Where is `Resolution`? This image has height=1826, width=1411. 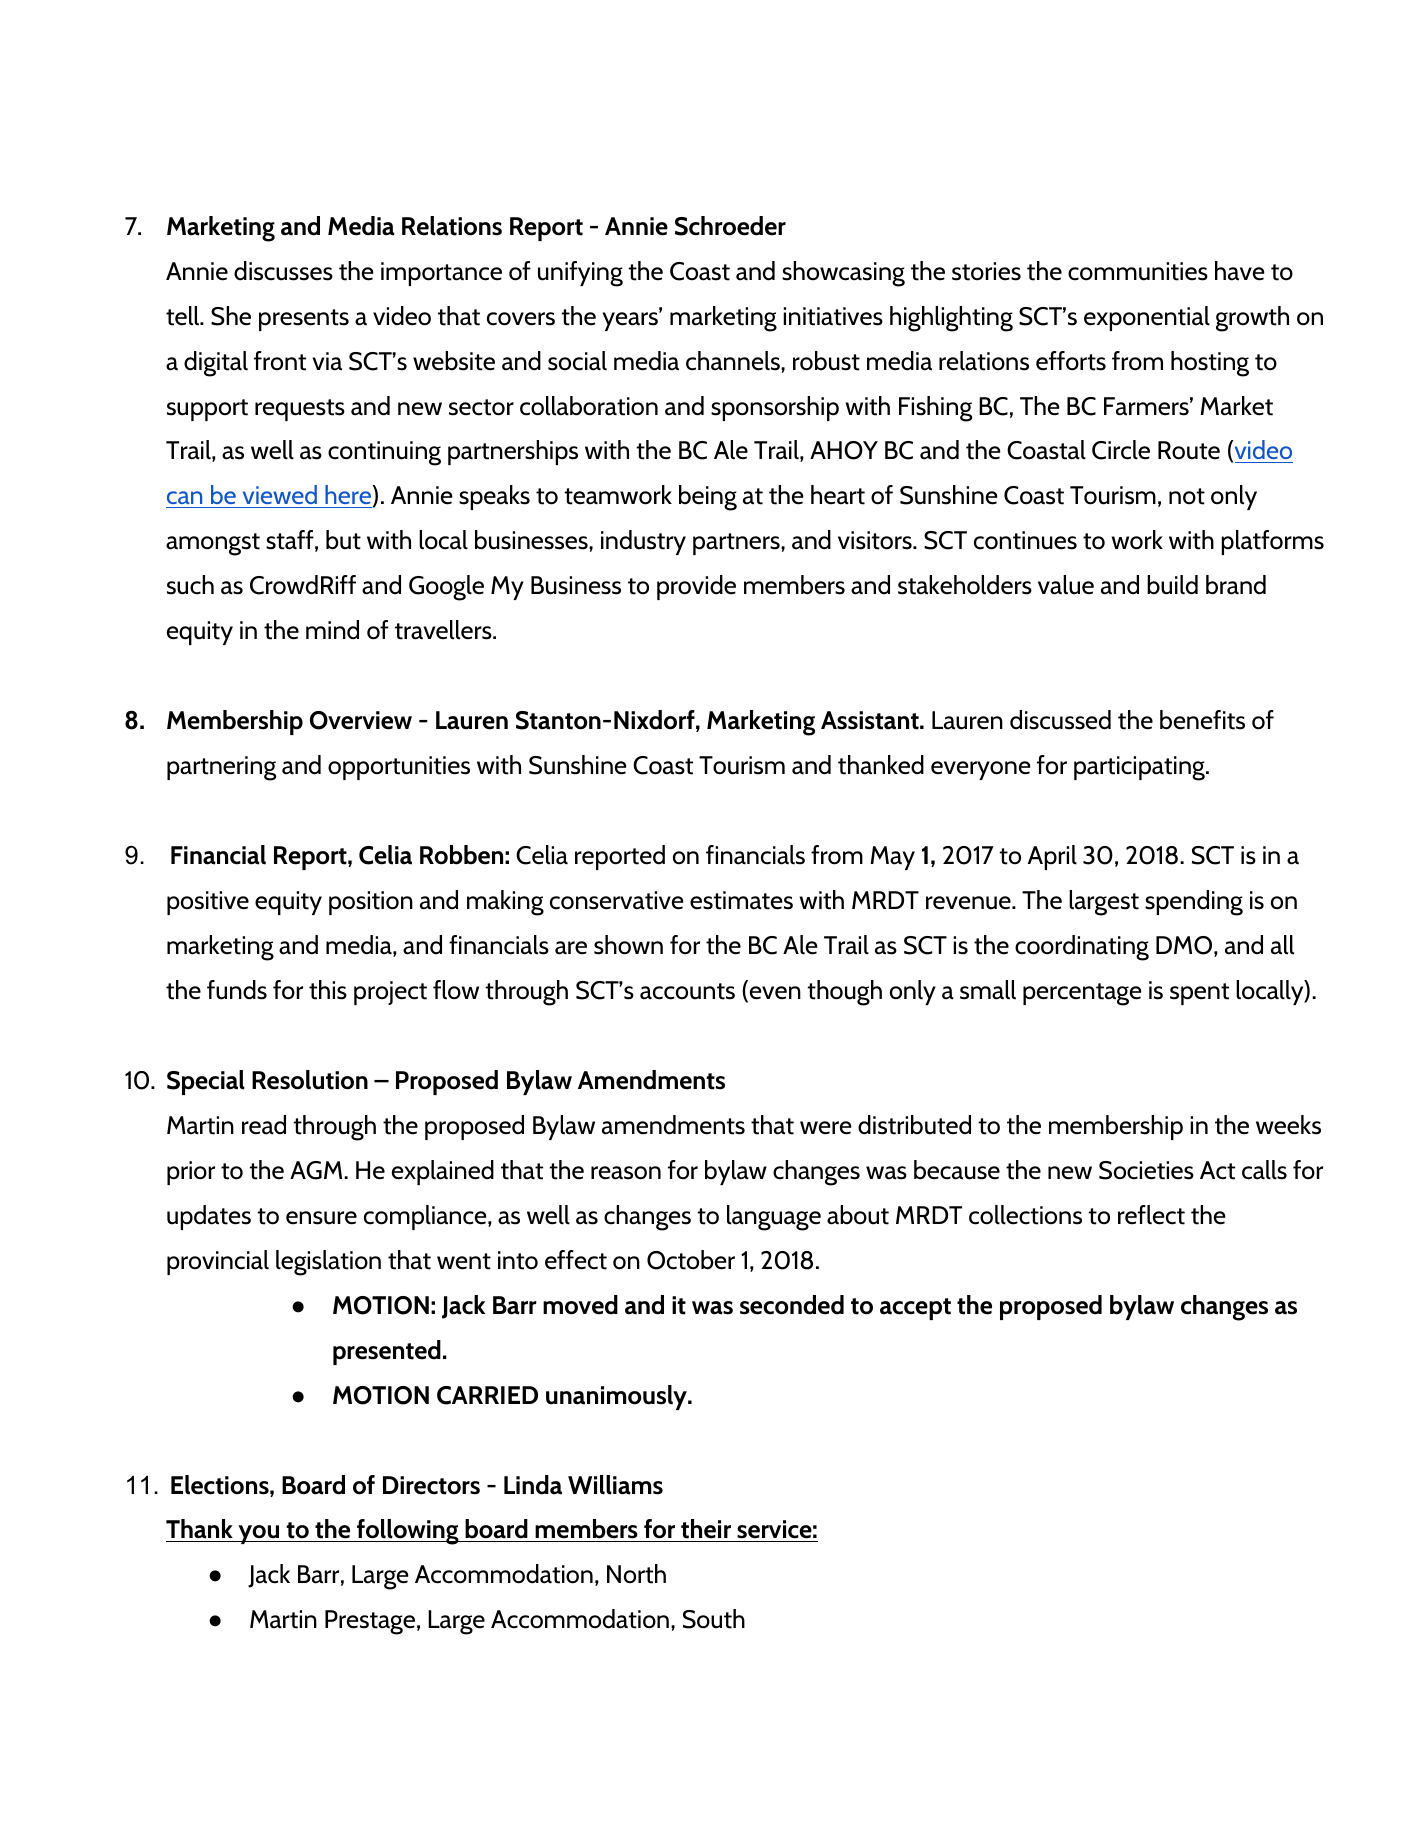 Resolution is located at coordinates (310, 1080).
